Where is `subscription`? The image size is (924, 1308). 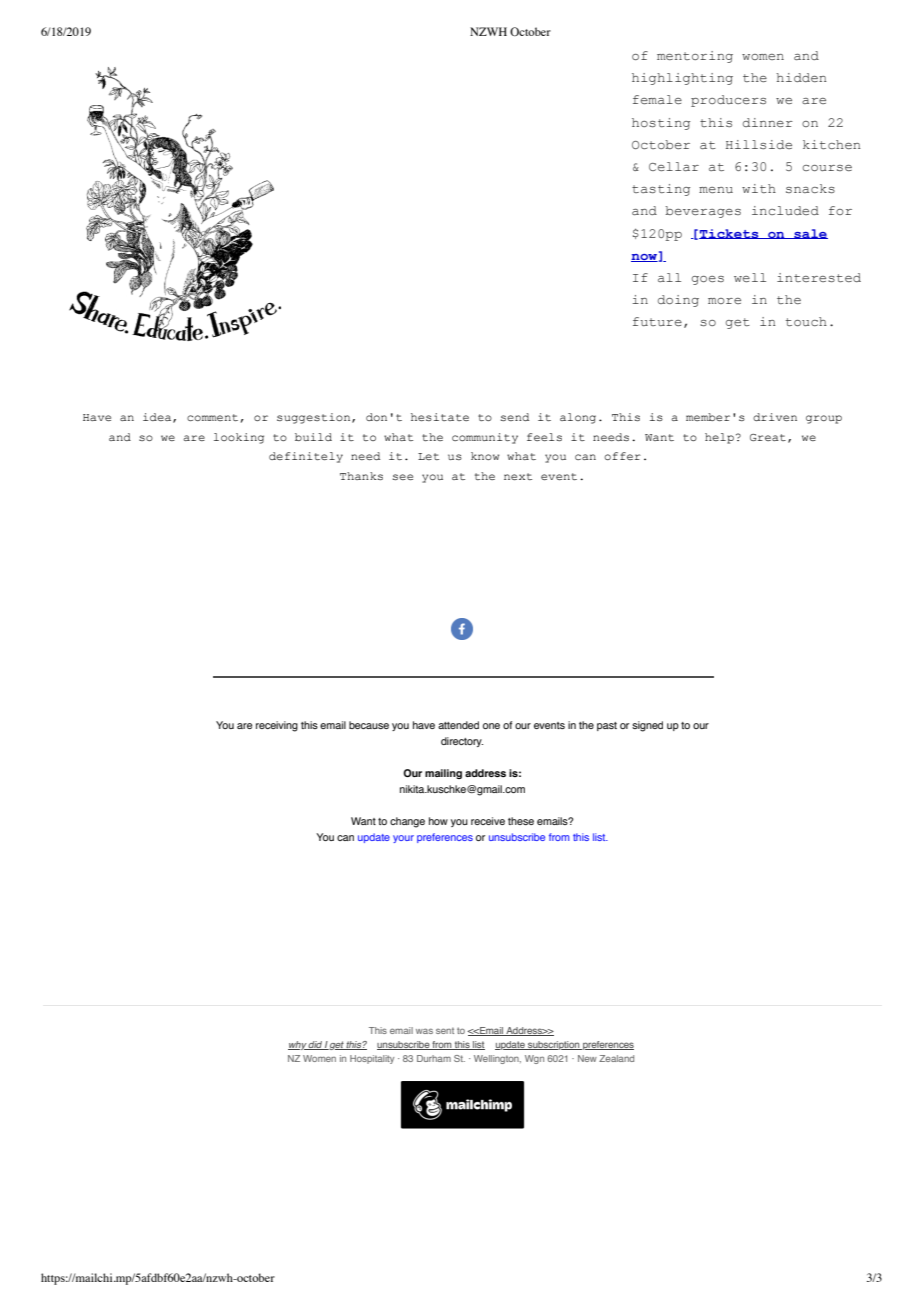
subscription is located at coordinates (554, 1045).
